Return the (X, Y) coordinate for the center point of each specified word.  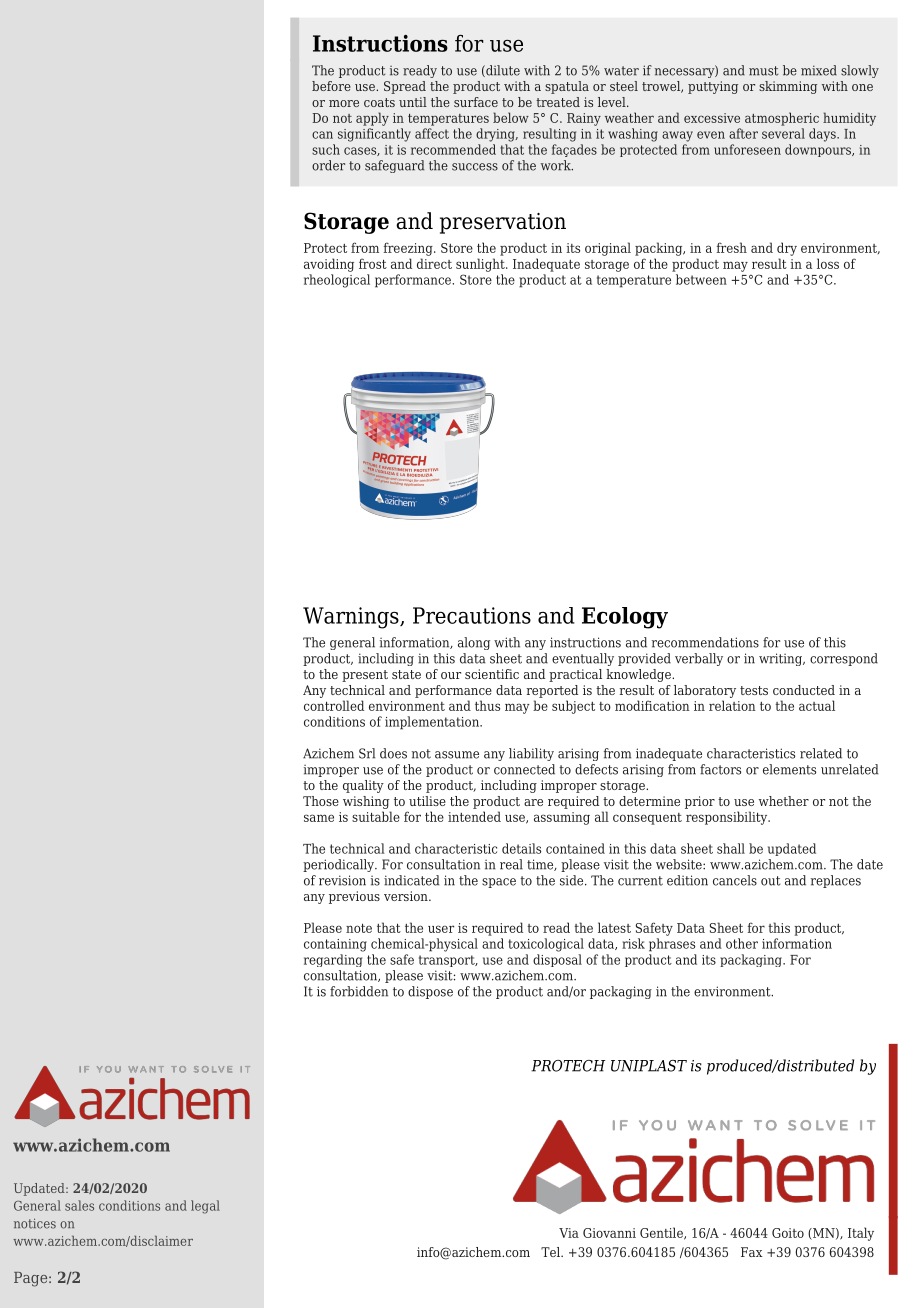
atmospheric (782, 119)
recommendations (705, 642)
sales (79, 1205)
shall (731, 848)
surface (476, 102)
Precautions (472, 615)
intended (474, 816)
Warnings (352, 618)
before (331, 86)
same (319, 818)
